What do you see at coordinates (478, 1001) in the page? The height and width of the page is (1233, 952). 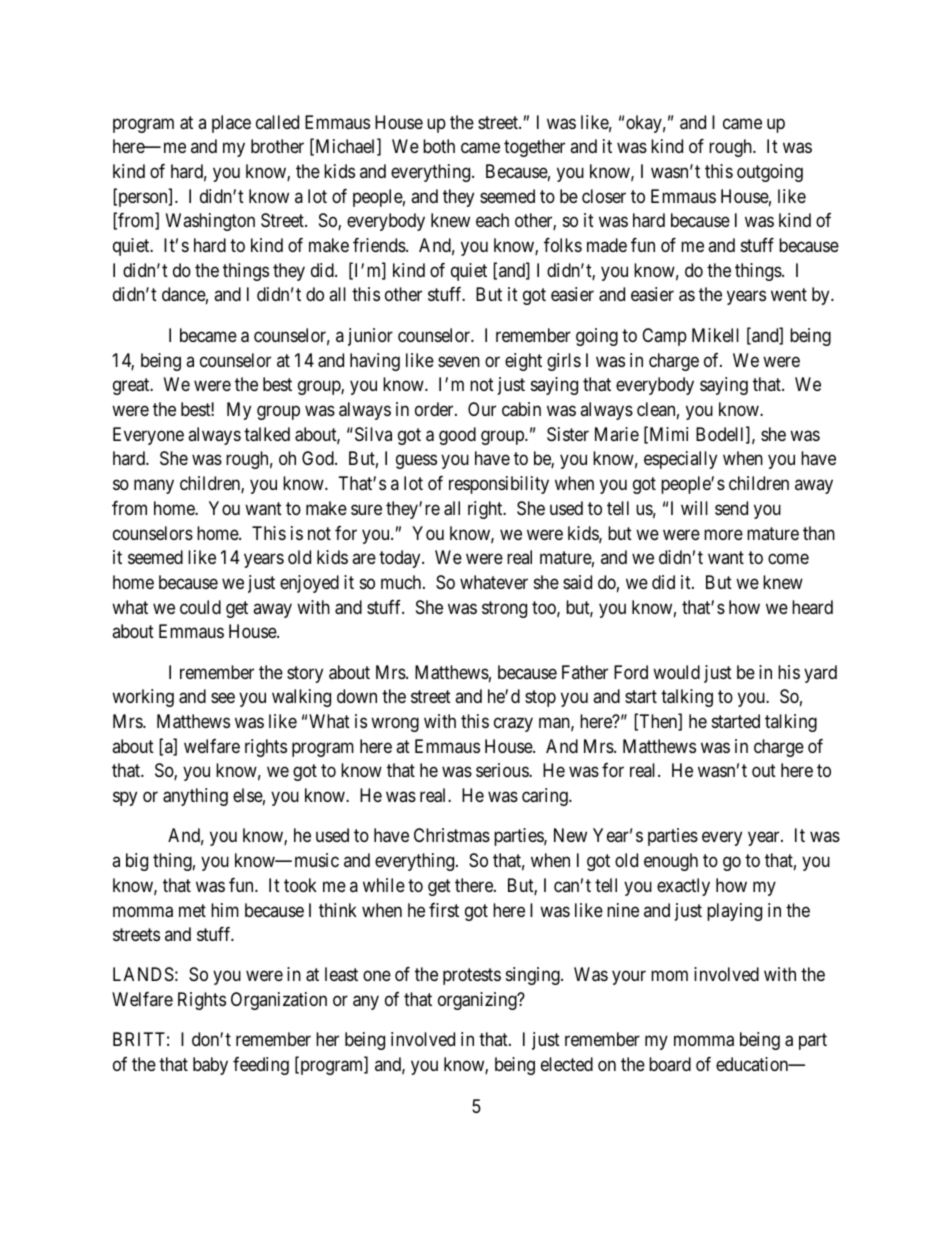 I see `organizing` at bounding box center [478, 1001].
